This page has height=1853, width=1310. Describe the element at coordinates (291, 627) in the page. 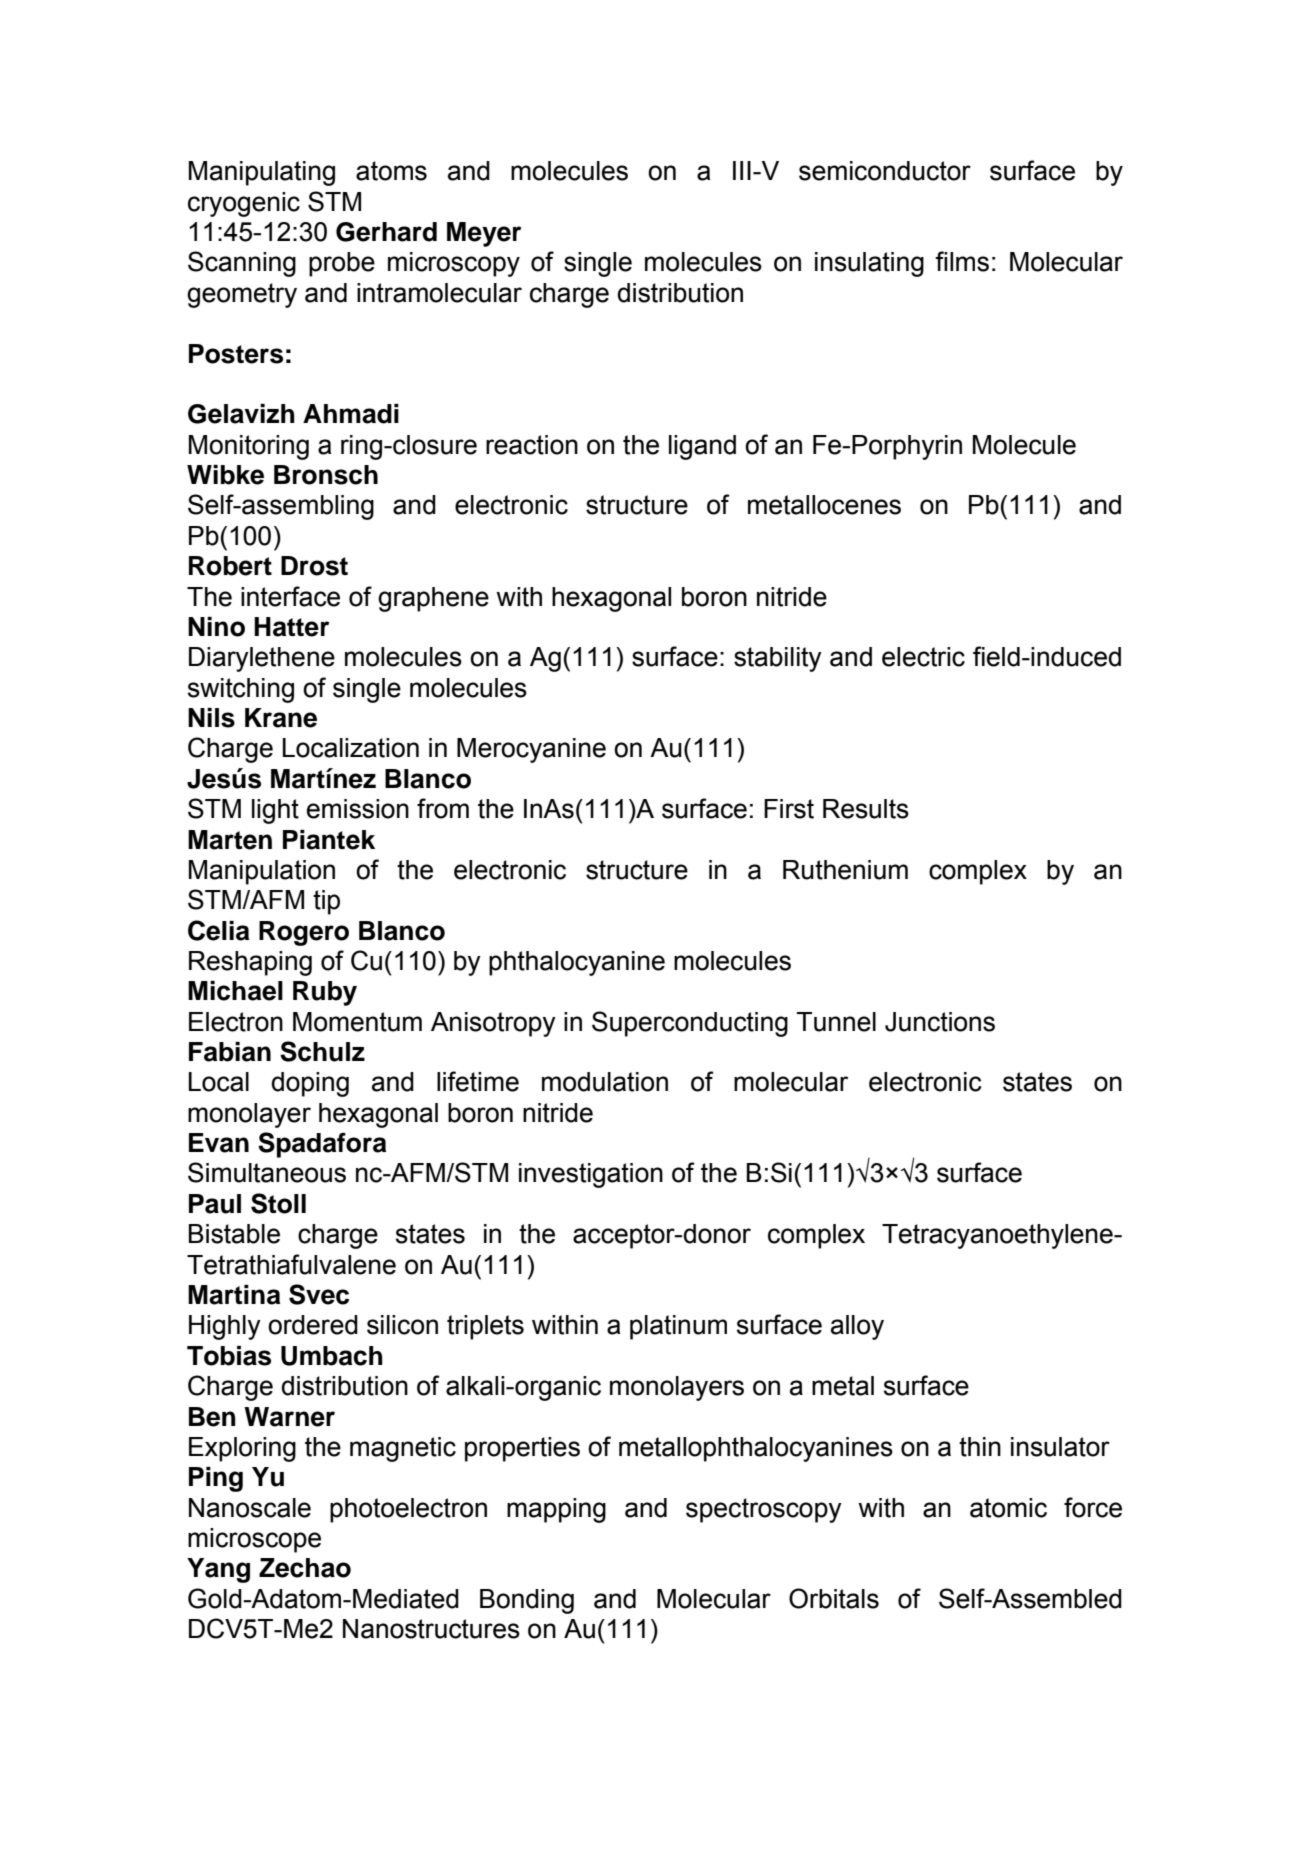

I see `Hatter` at that location.
